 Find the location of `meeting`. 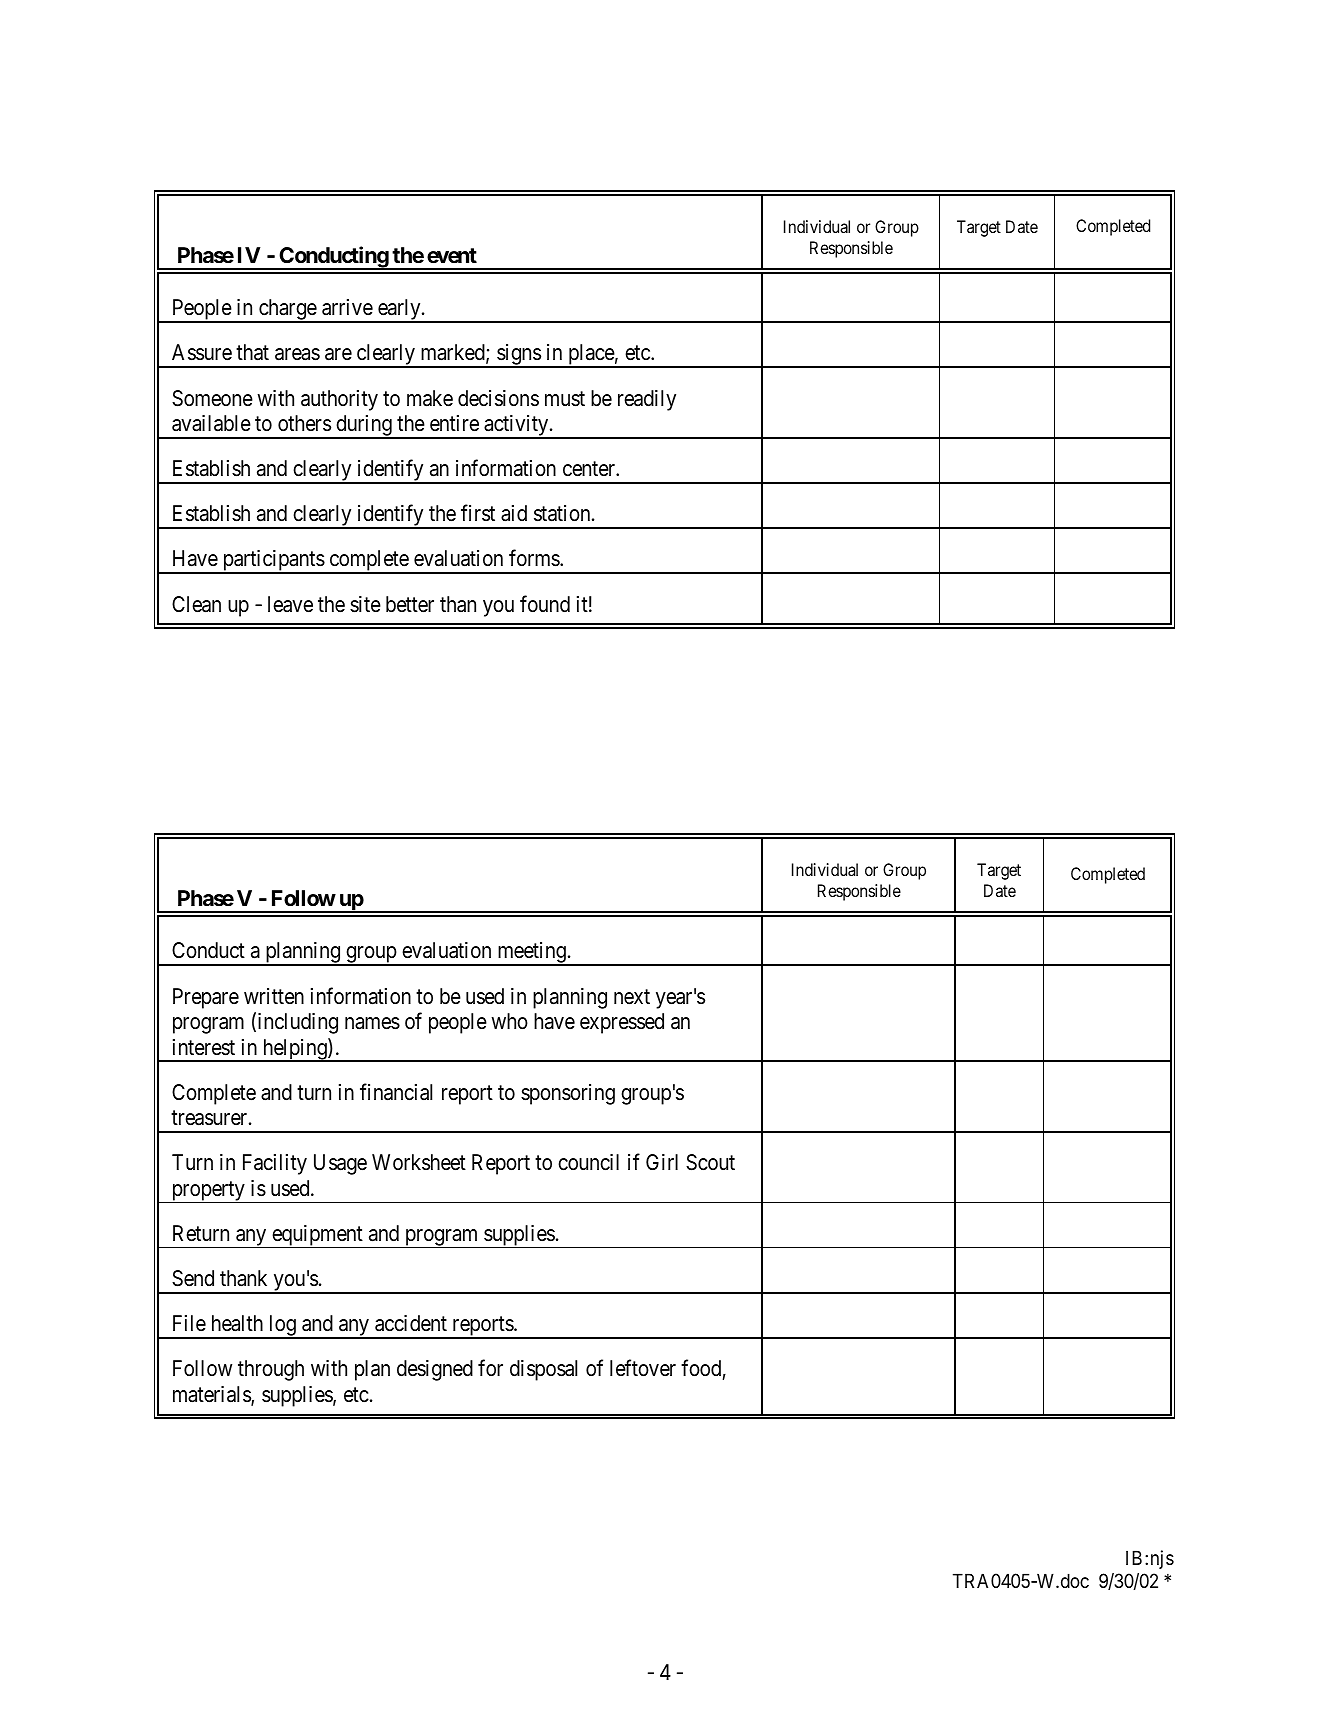

meeting is located at coordinates (531, 954).
